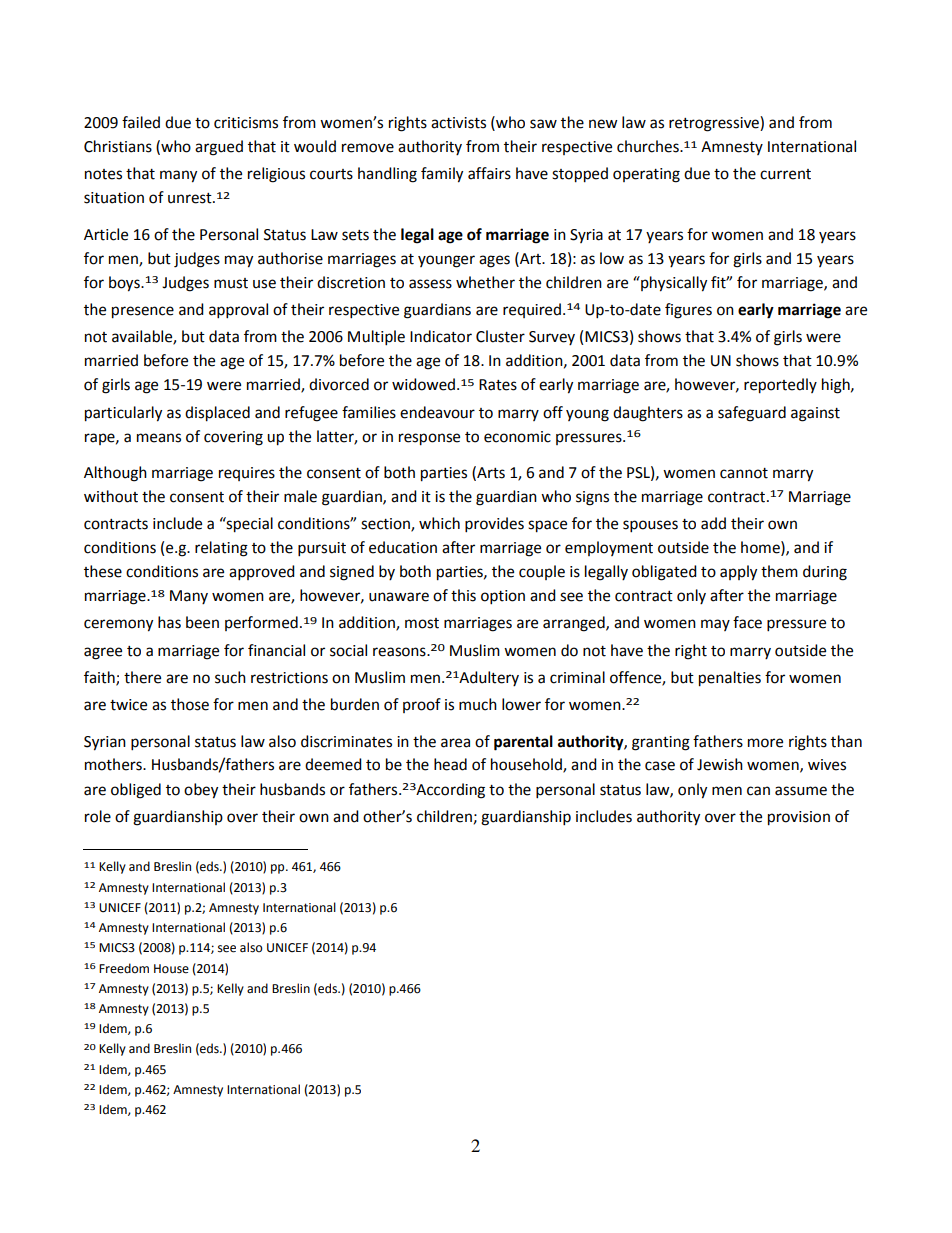 The image size is (952, 1233). Describe the element at coordinates (219, 148) in the page. I see `argued` at that location.
